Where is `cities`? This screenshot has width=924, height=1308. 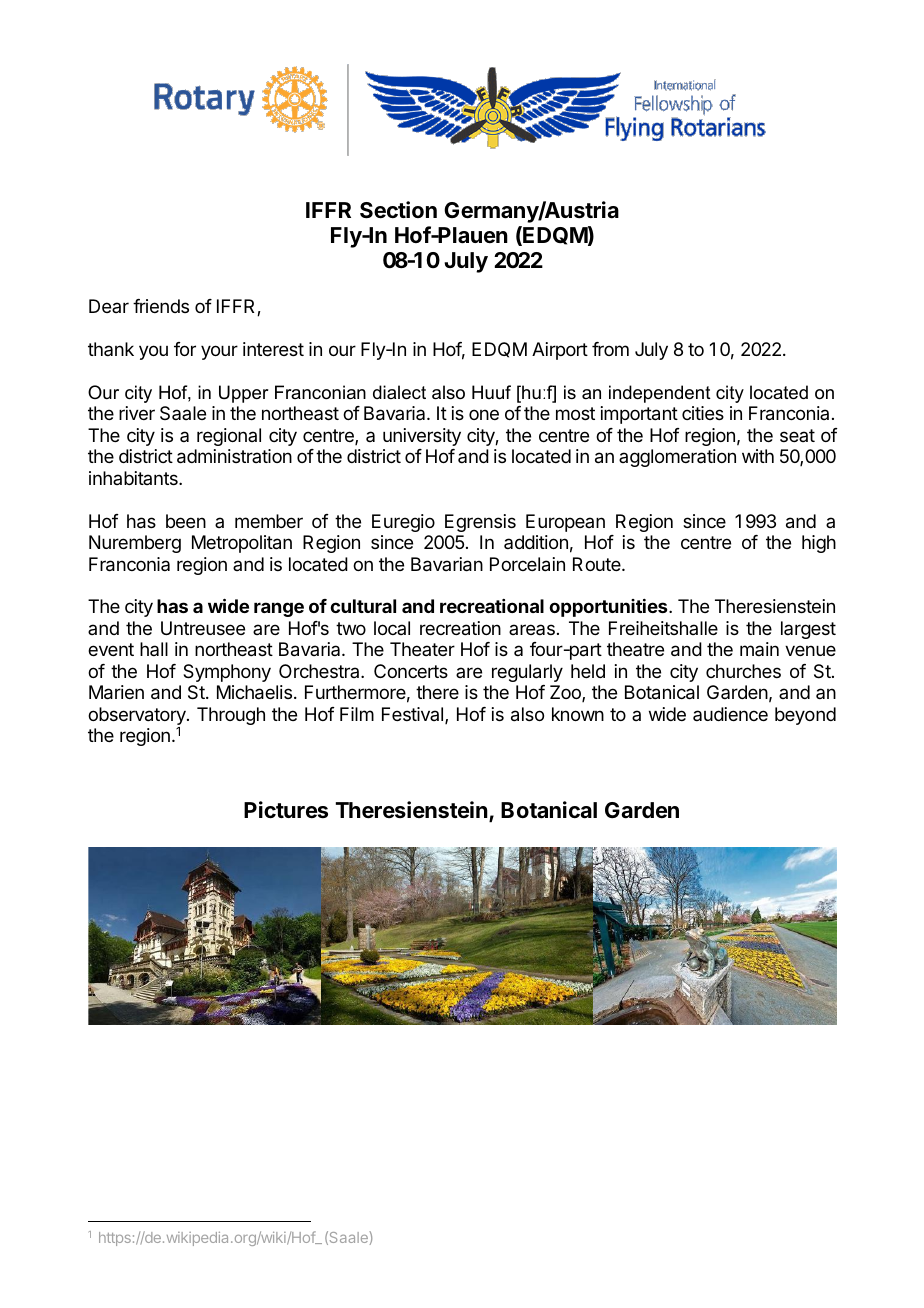
cities is located at coordinates (703, 413).
